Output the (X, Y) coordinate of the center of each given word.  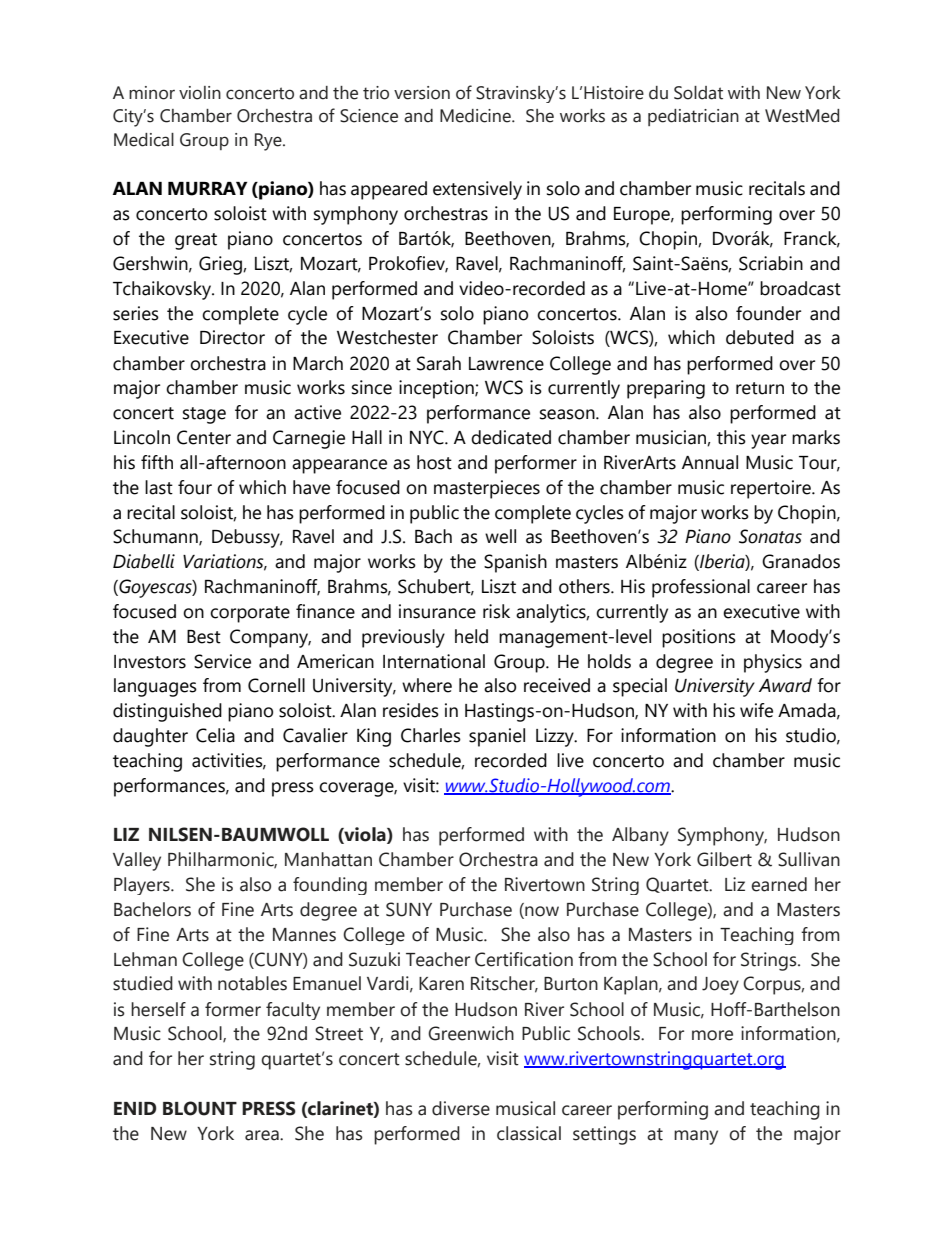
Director (232, 337)
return (760, 388)
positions (699, 638)
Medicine (476, 116)
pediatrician (693, 117)
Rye (269, 142)
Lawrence (506, 364)
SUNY (409, 909)
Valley (137, 861)
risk (496, 611)
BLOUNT (200, 1108)
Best (204, 637)
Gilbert (724, 859)
